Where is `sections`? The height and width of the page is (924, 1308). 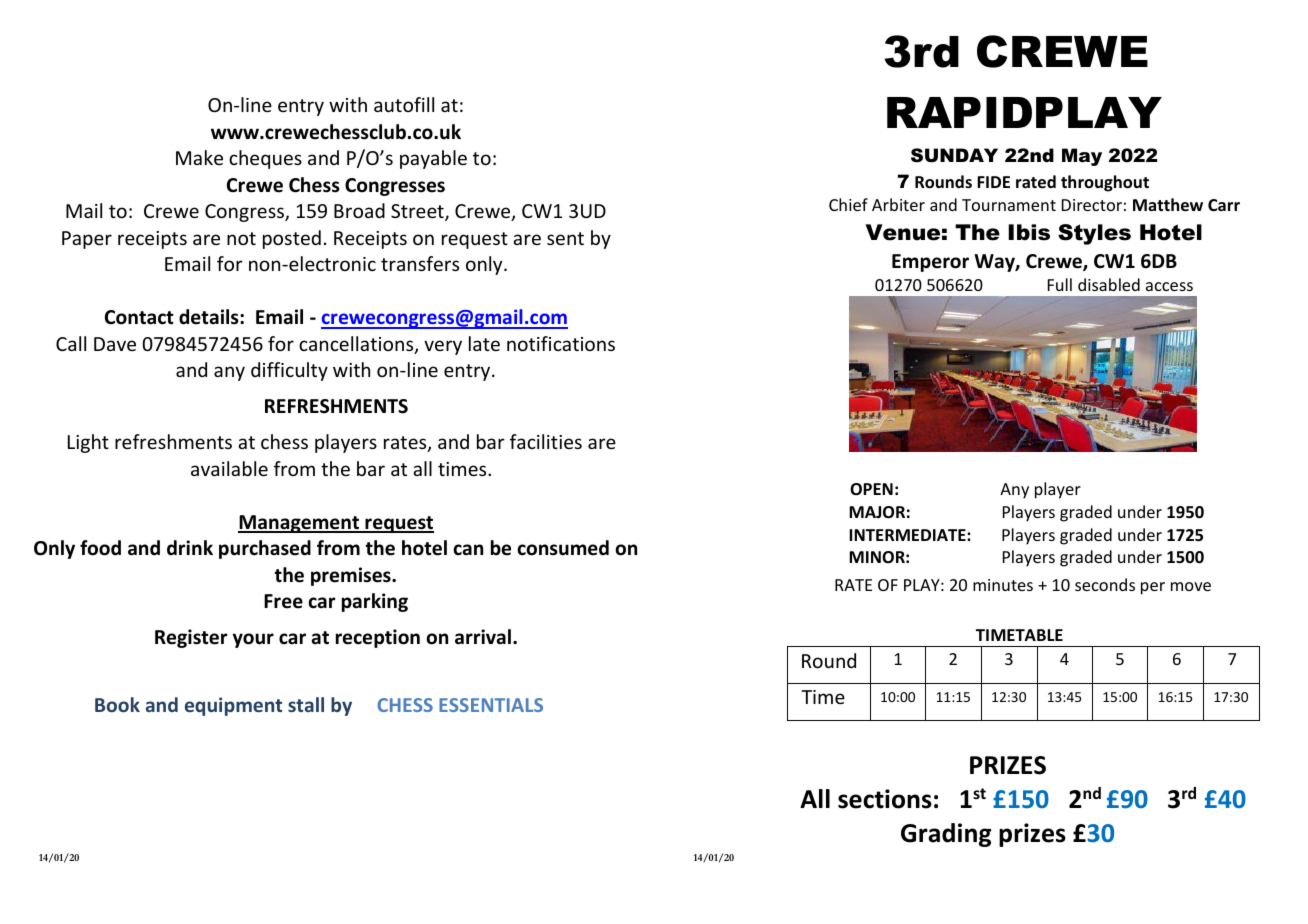
sections is located at coordinates (885, 799).
